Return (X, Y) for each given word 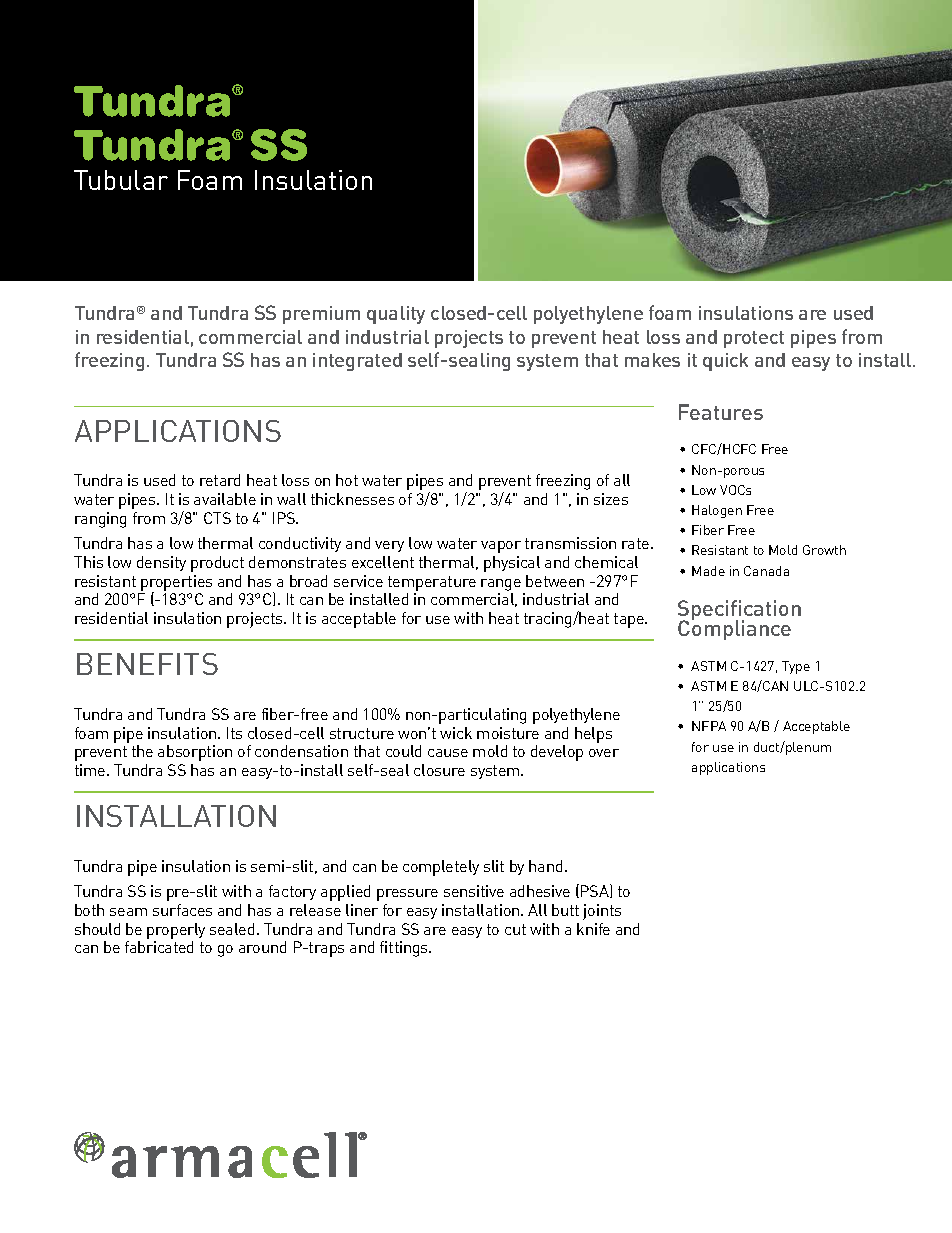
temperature (432, 583)
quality (396, 315)
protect (754, 339)
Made (708, 571)
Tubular (121, 180)
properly (176, 931)
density (161, 563)
